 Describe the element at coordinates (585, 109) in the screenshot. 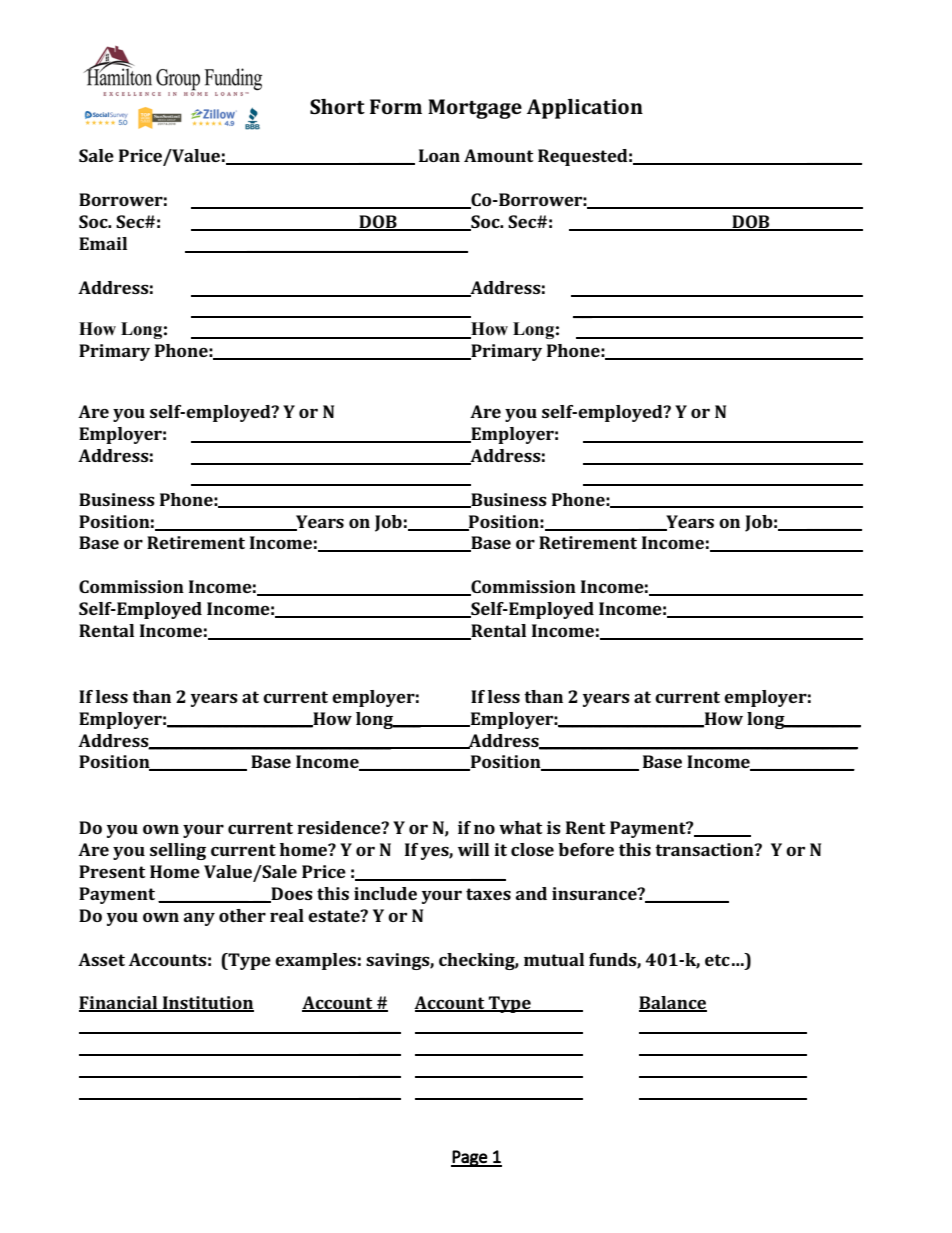

I see `Application` at that location.
